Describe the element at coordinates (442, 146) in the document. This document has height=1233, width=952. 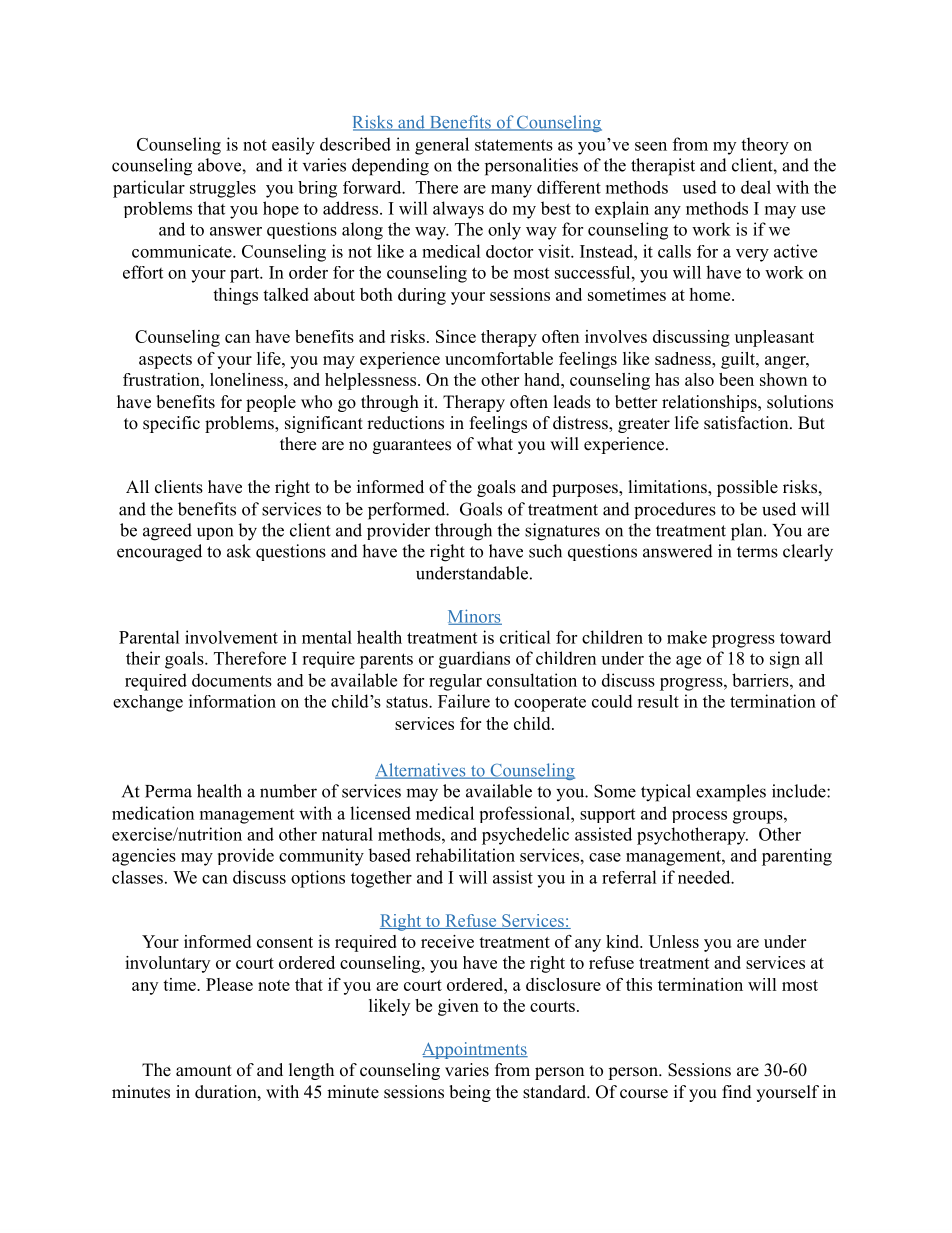
I see `general` at that location.
